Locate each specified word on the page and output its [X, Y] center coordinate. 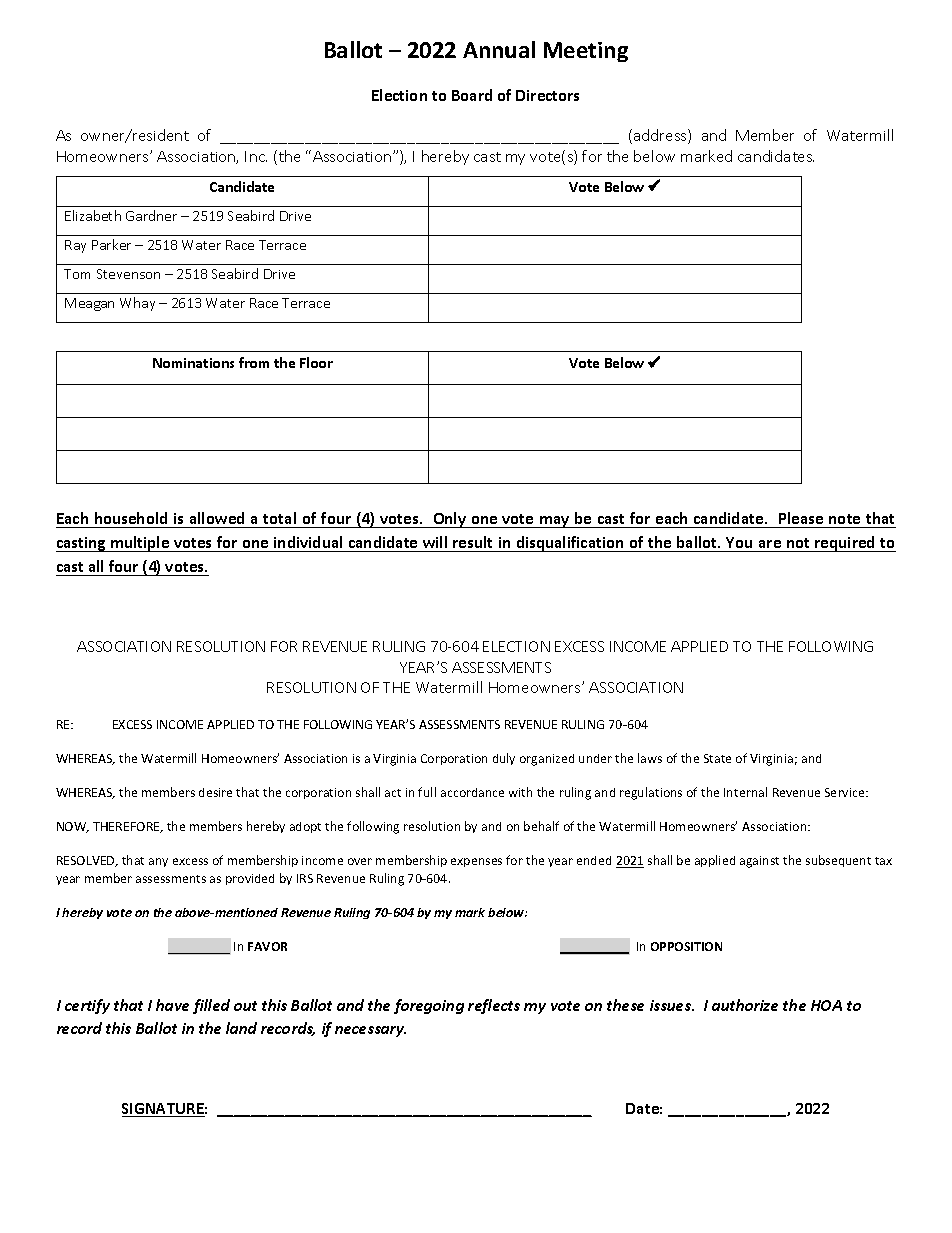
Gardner [151, 215]
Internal [745, 792]
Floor [316, 362]
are [770, 544]
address [661, 136]
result [472, 542]
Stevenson [128, 274]
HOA [826, 1005]
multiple [140, 544]
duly [504, 759]
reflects [494, 1006]
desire [215, 792]
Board [472, 95]
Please [801, 518]
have [172, 1005]
